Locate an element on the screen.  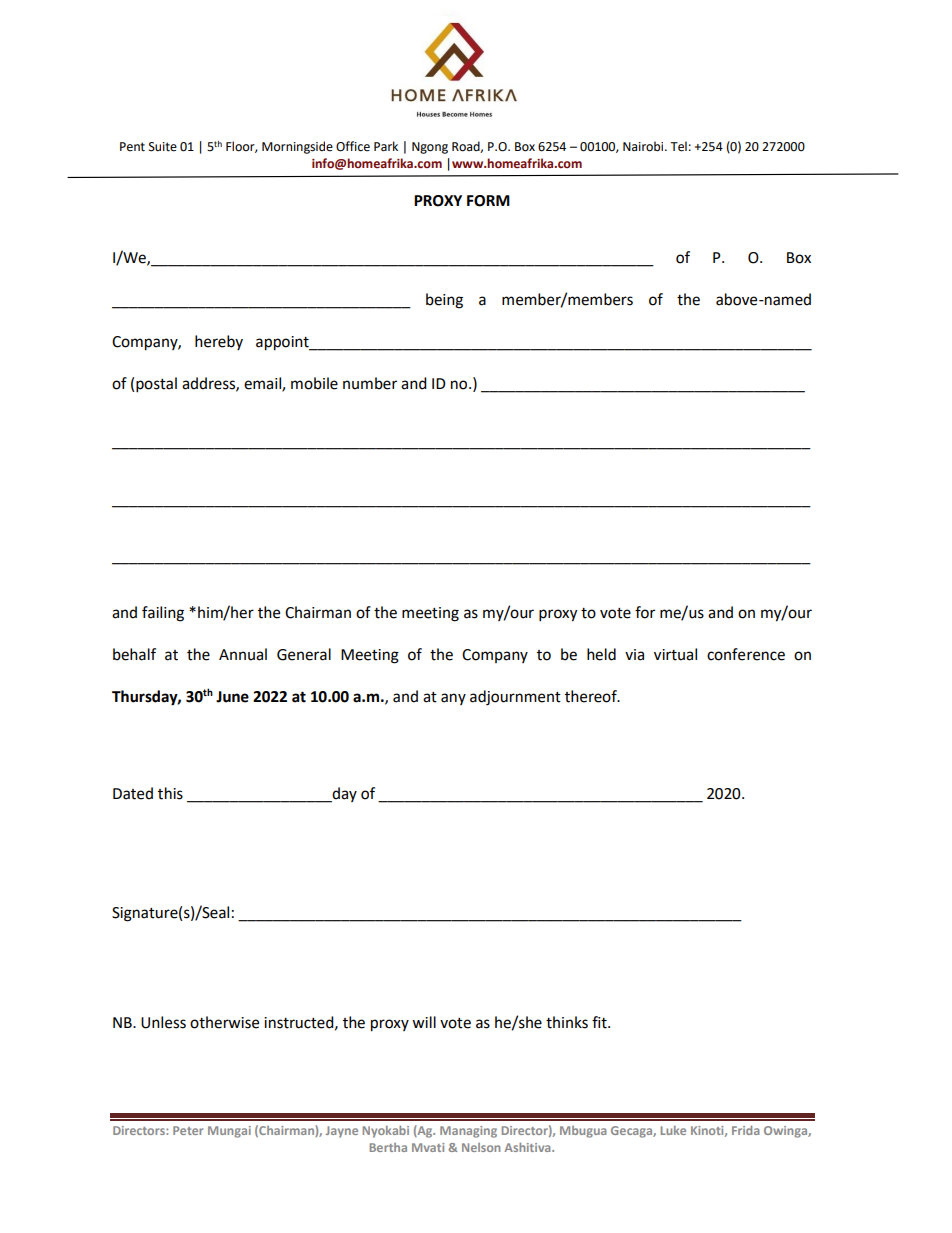
Suite is located at coordinates (163, 147).
